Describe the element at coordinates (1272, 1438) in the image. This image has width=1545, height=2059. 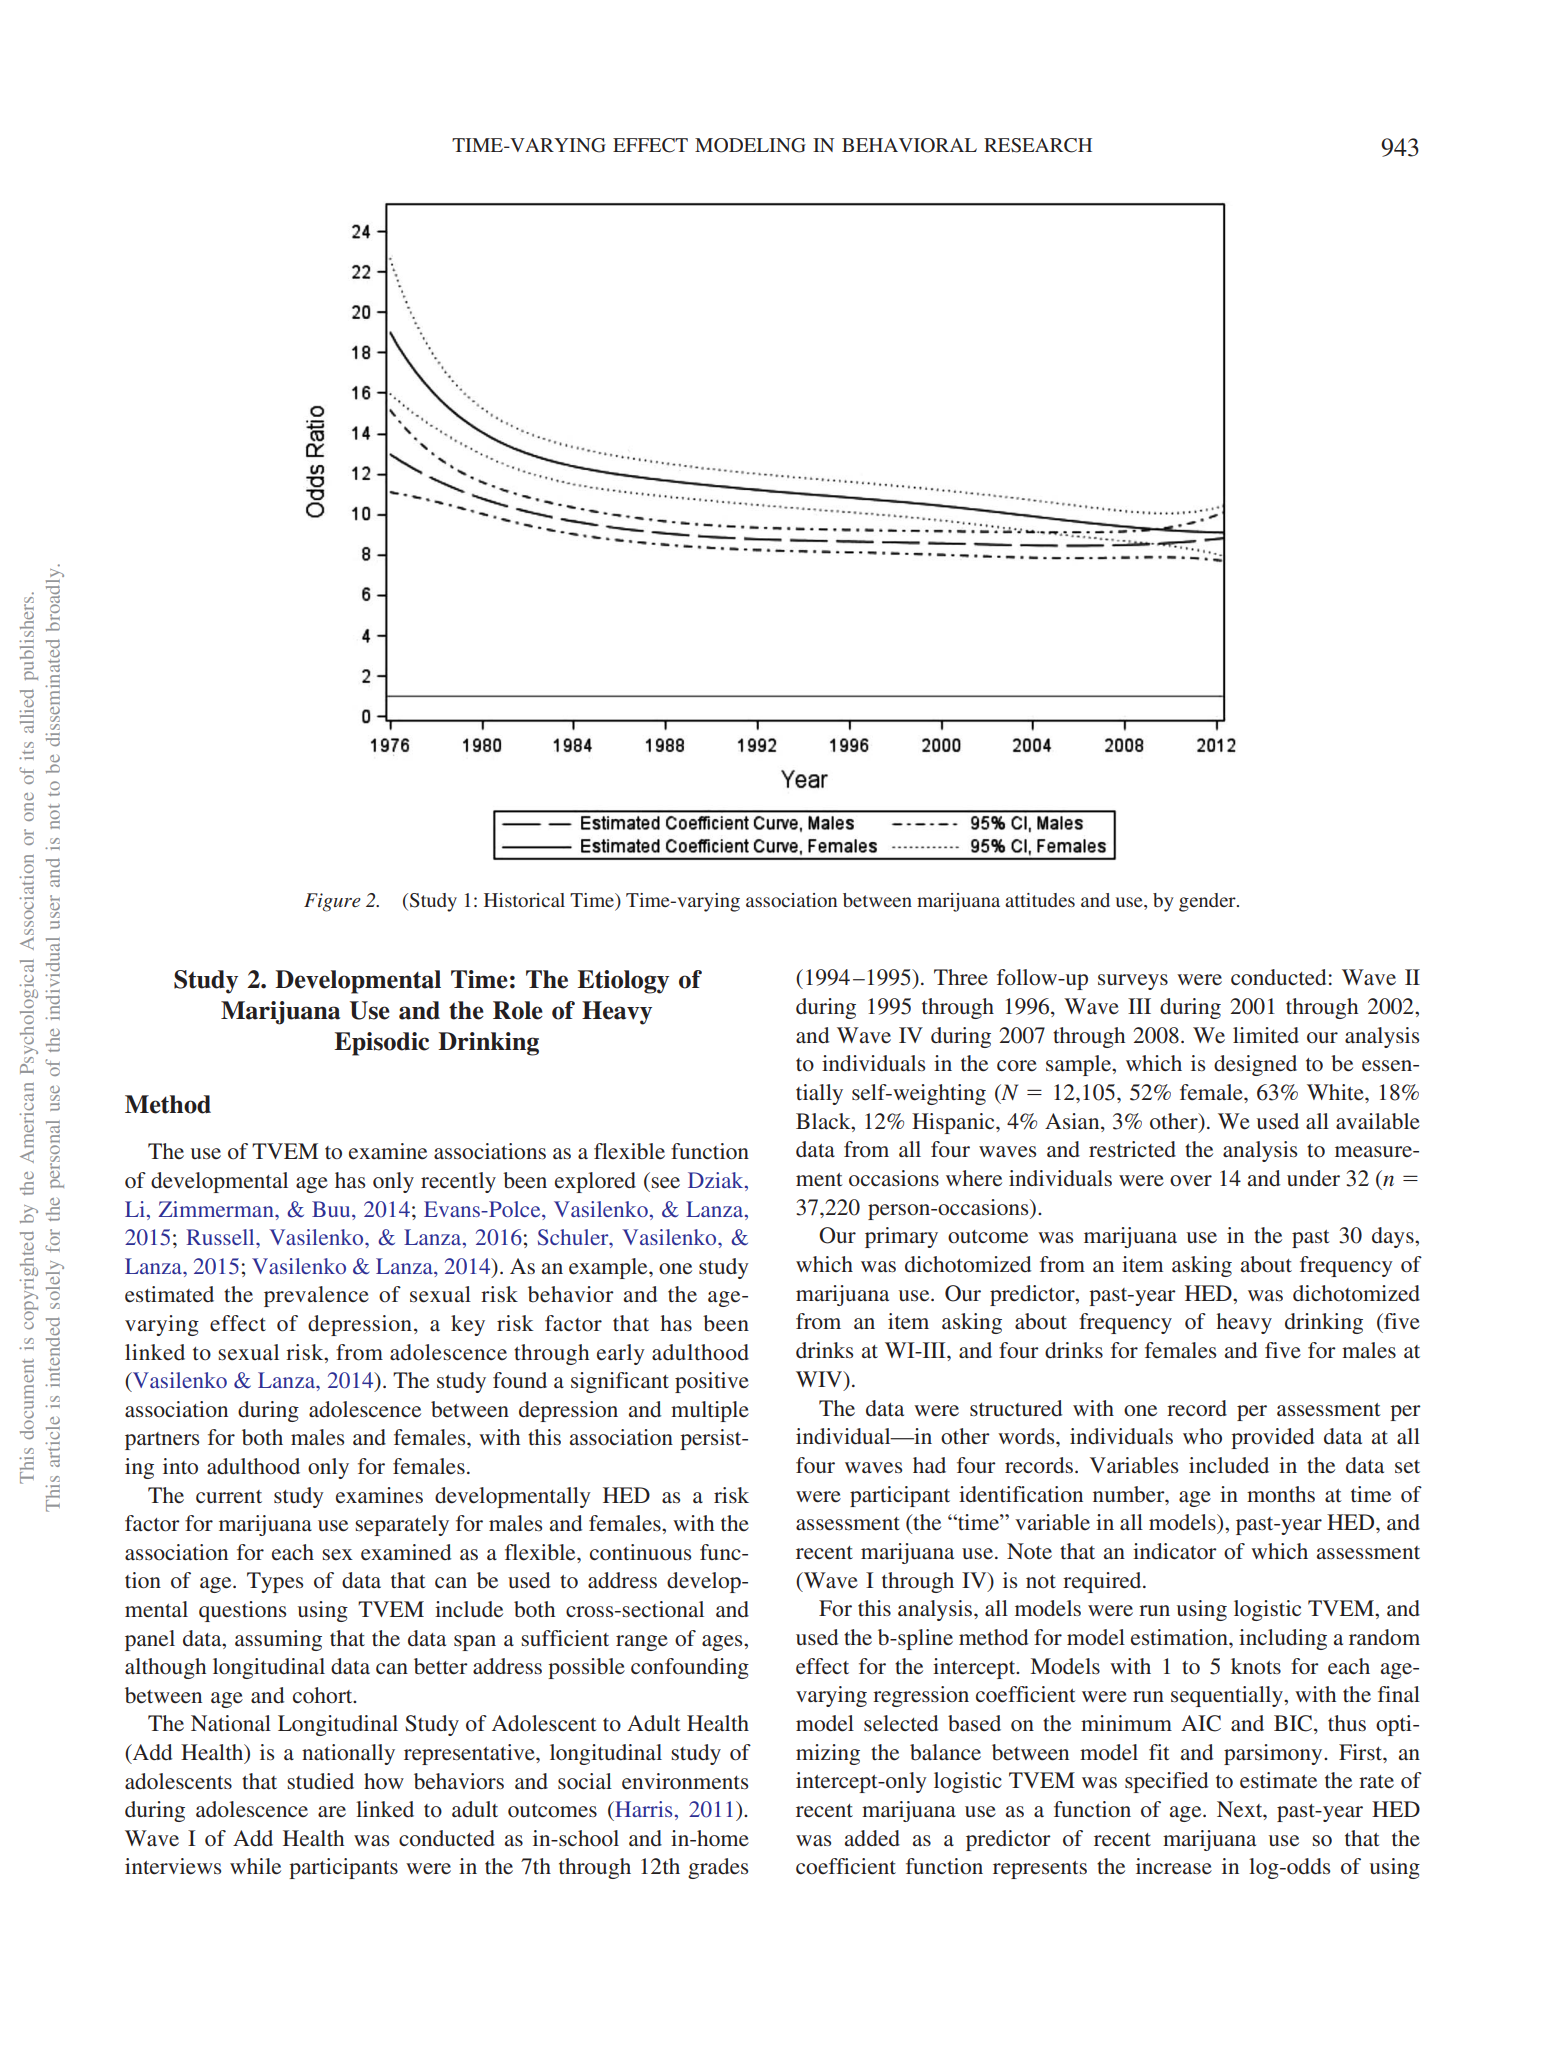
I see `provided` at that location.
